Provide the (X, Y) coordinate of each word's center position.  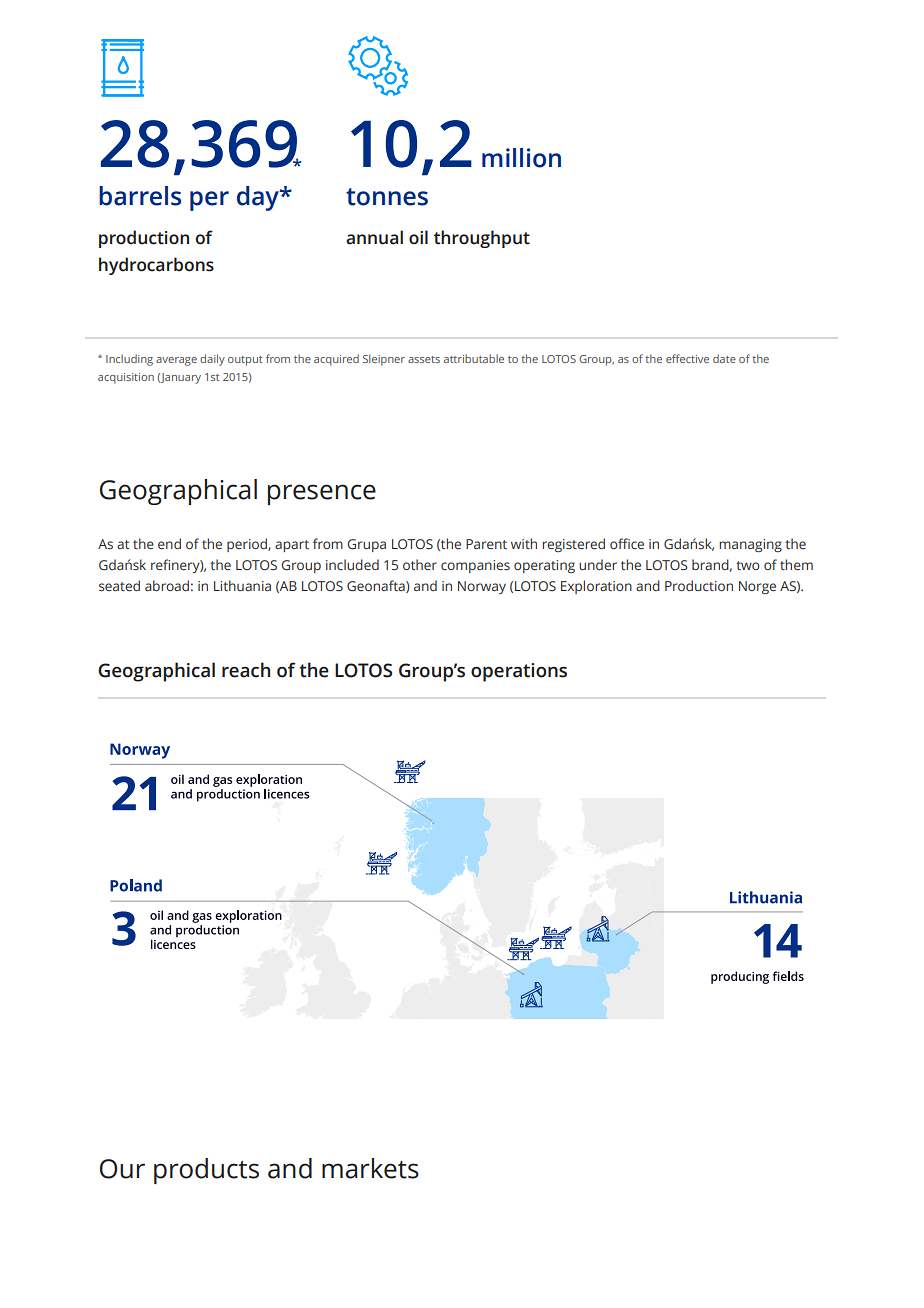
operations (519, 672)
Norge (757, 587)
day (259, 198)
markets (370, 1168)
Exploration (596, 587)
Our (122, 1169)
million (521, 158)
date (724, 358)
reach (246, 670)
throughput (482, 239)
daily (212, 360)
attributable (474, 358)
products (206, 1171)
